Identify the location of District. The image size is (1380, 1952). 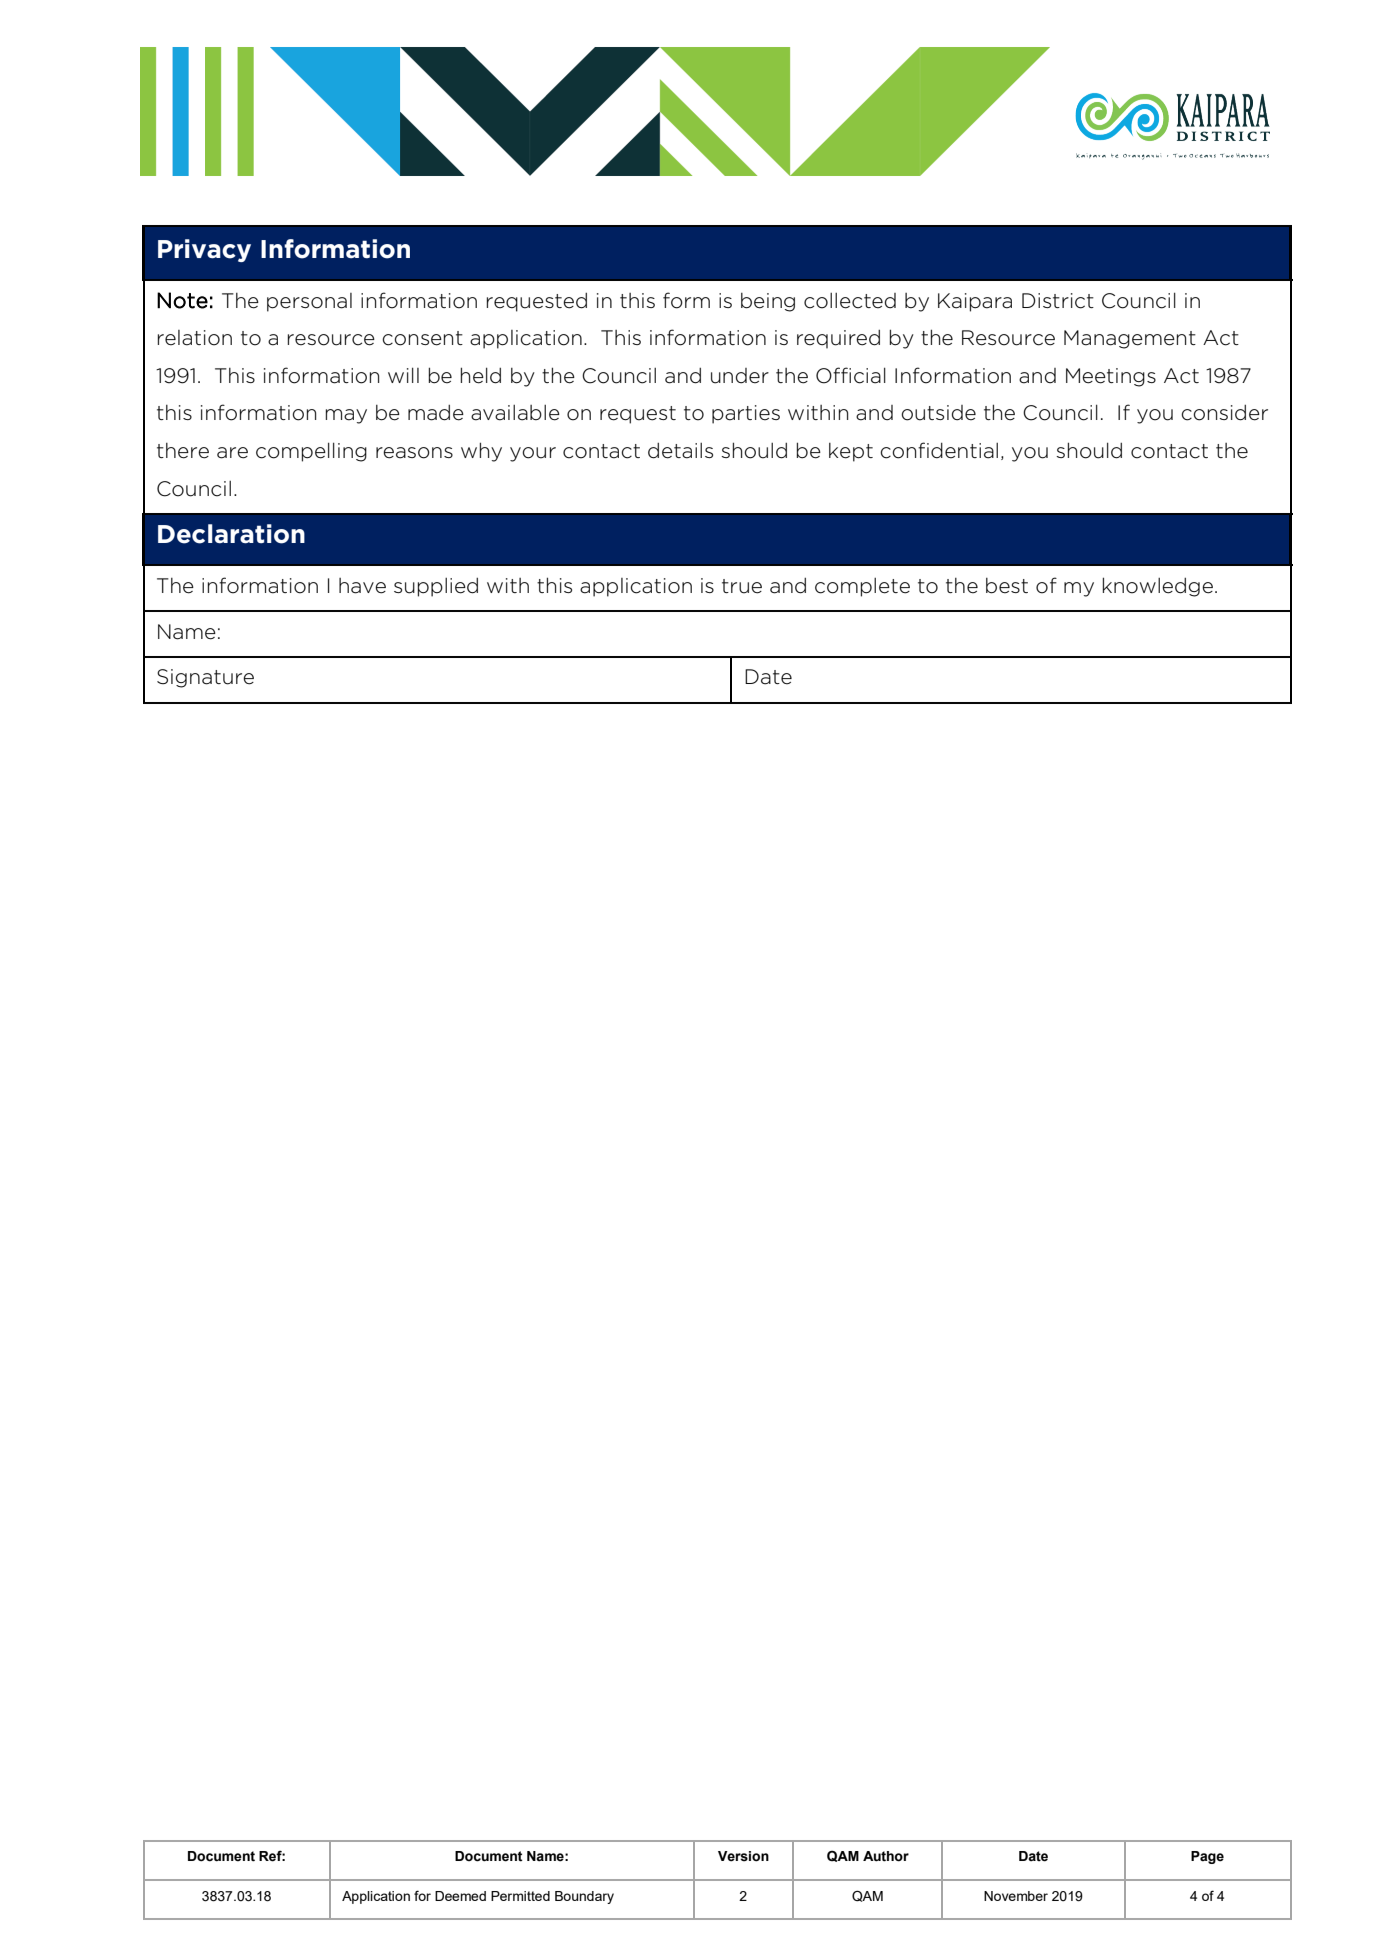
(1058, 301).
